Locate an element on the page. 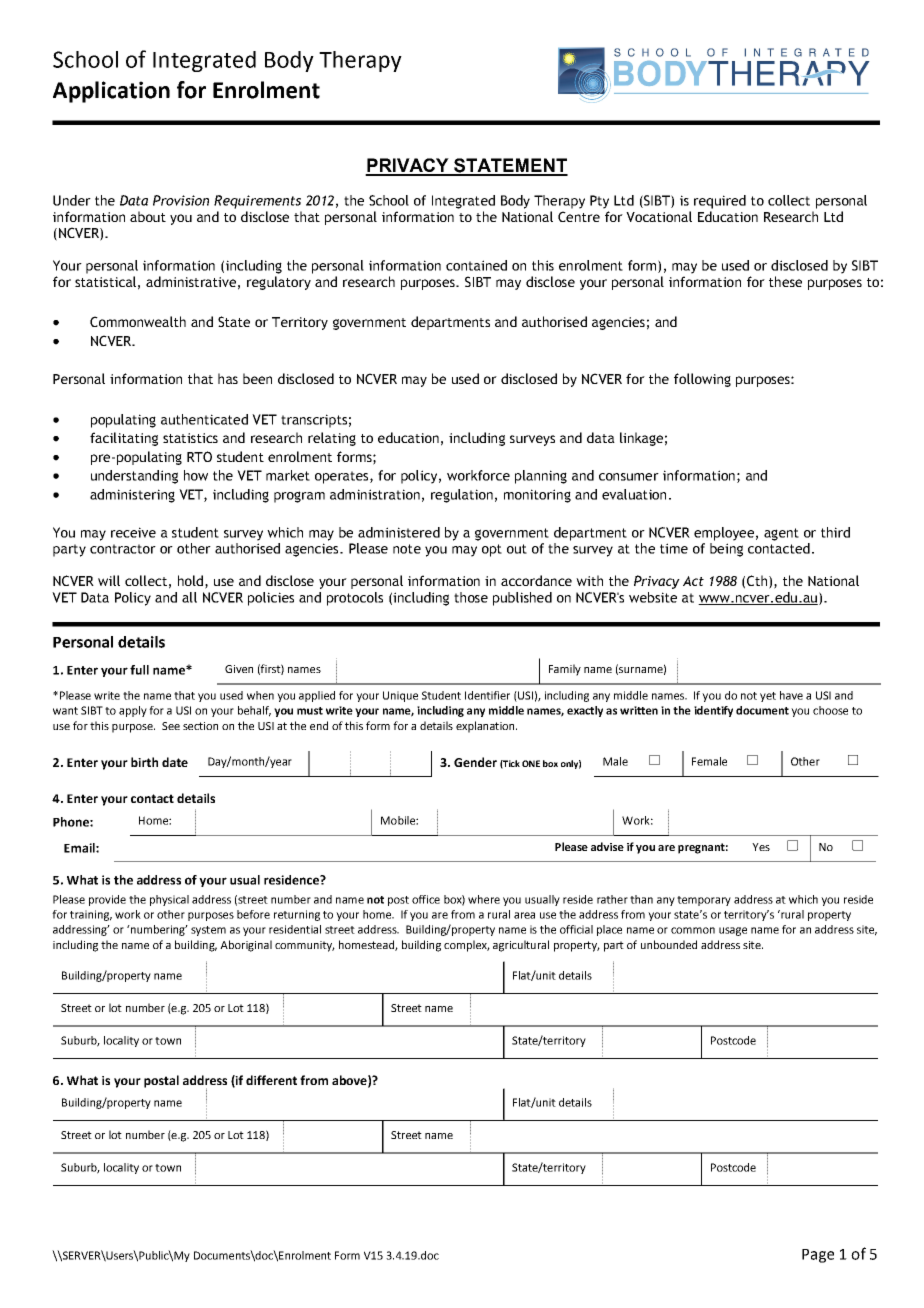 The height and width of the document is (1308, 924). Centre is located at coordinates (579, 216).
